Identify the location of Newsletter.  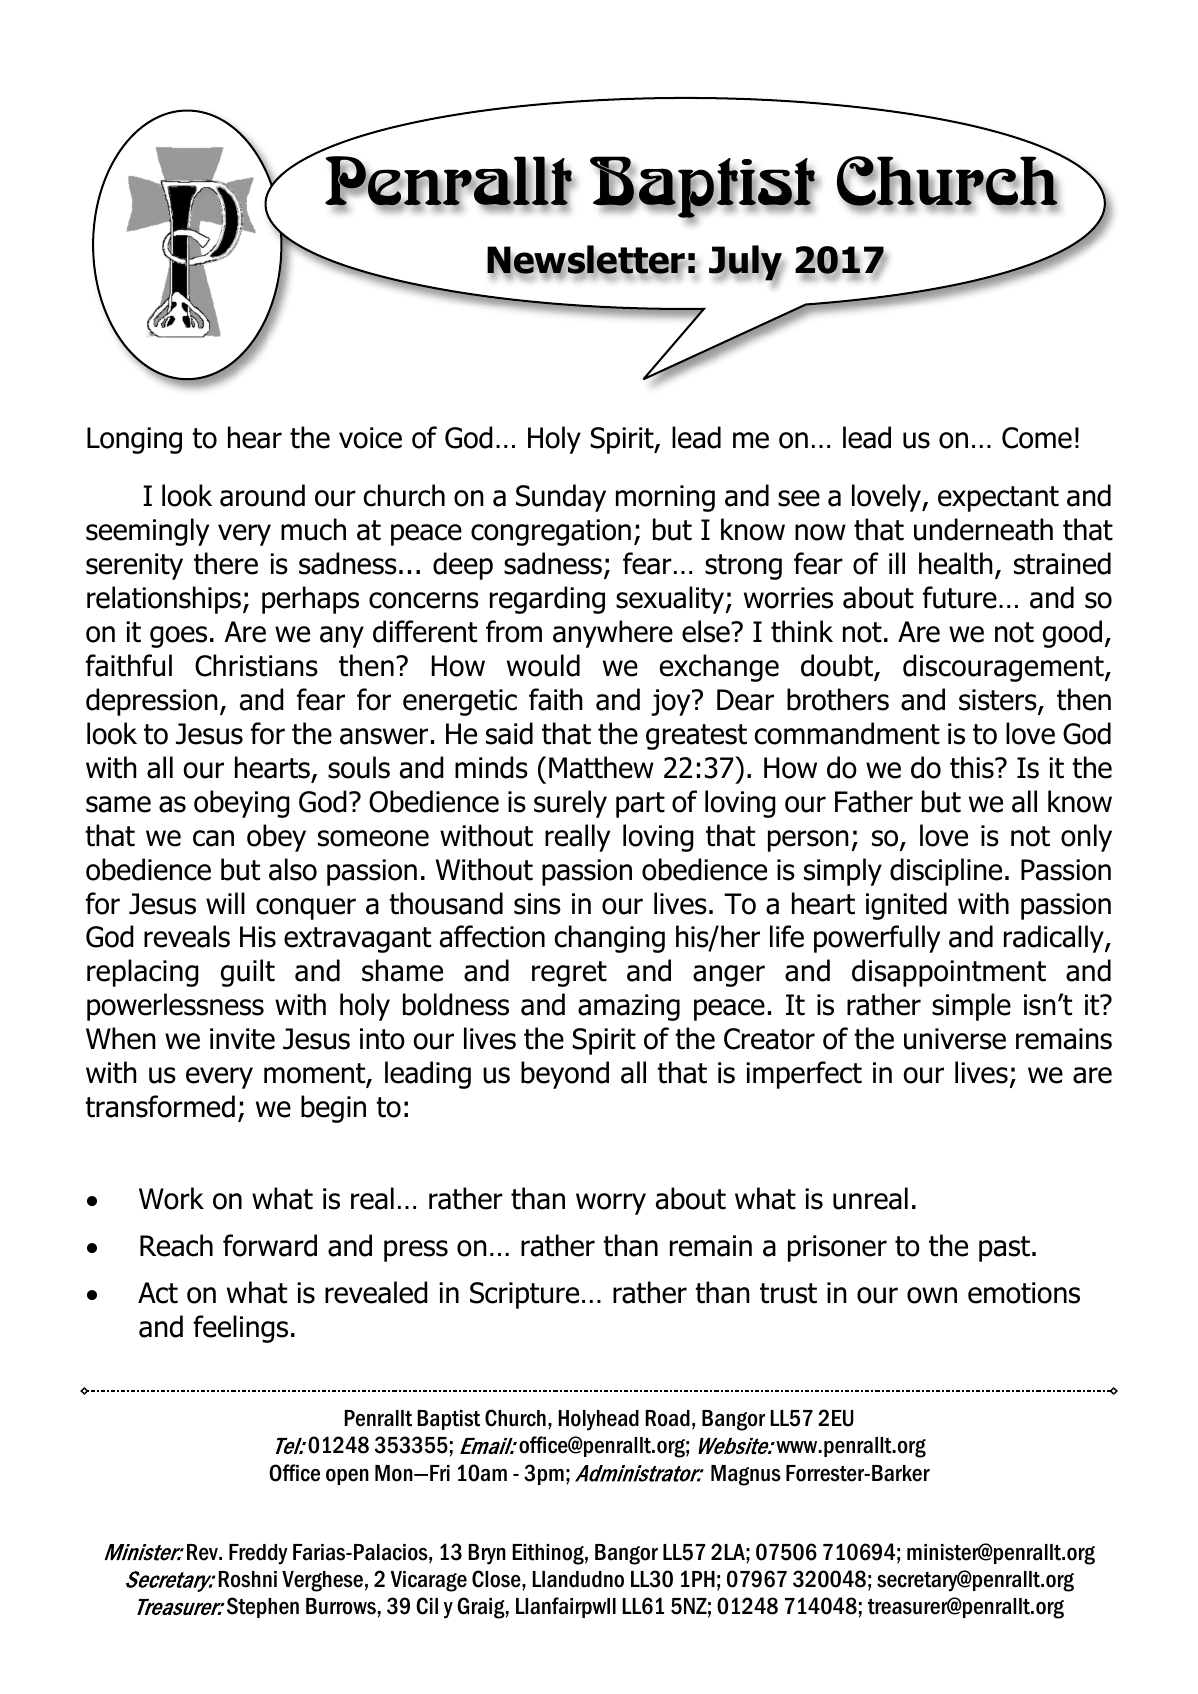
(586, 261).
